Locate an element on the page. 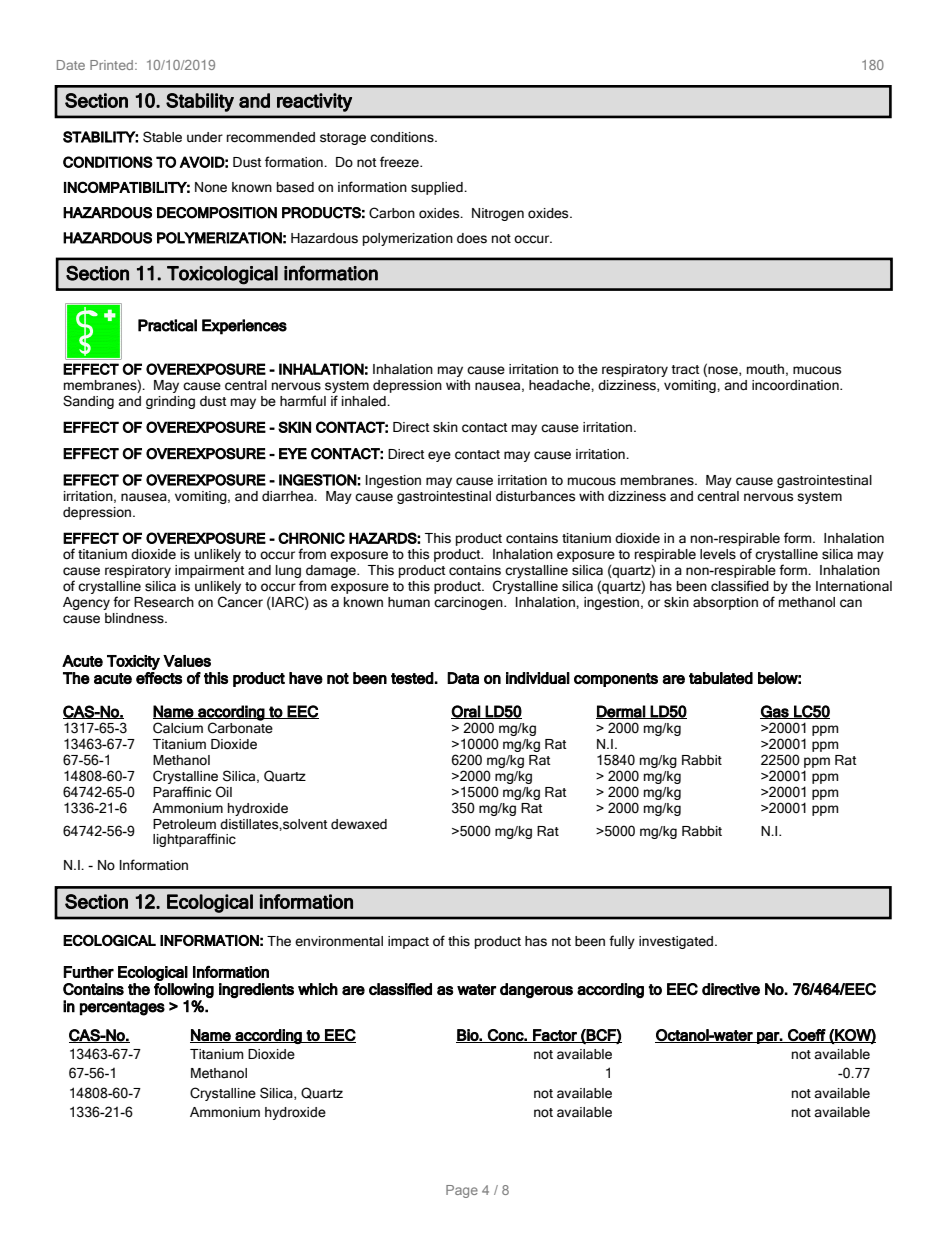  grinding is located at coordinates (170, 402).
